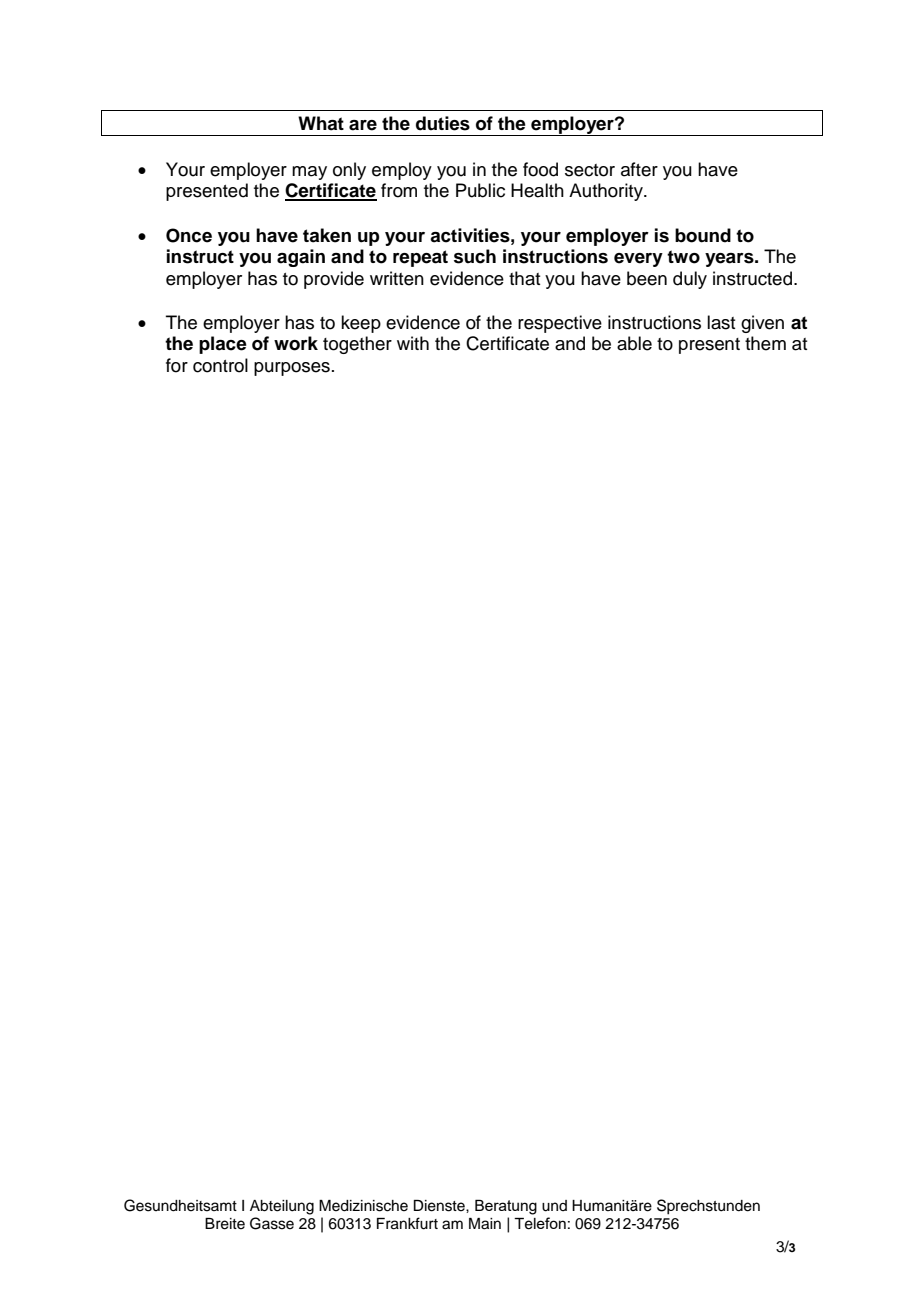 The width and height of the document is (924, 1308). Describe the element at coordinates (292, 369) in the document. I see `purposes` at that location.
